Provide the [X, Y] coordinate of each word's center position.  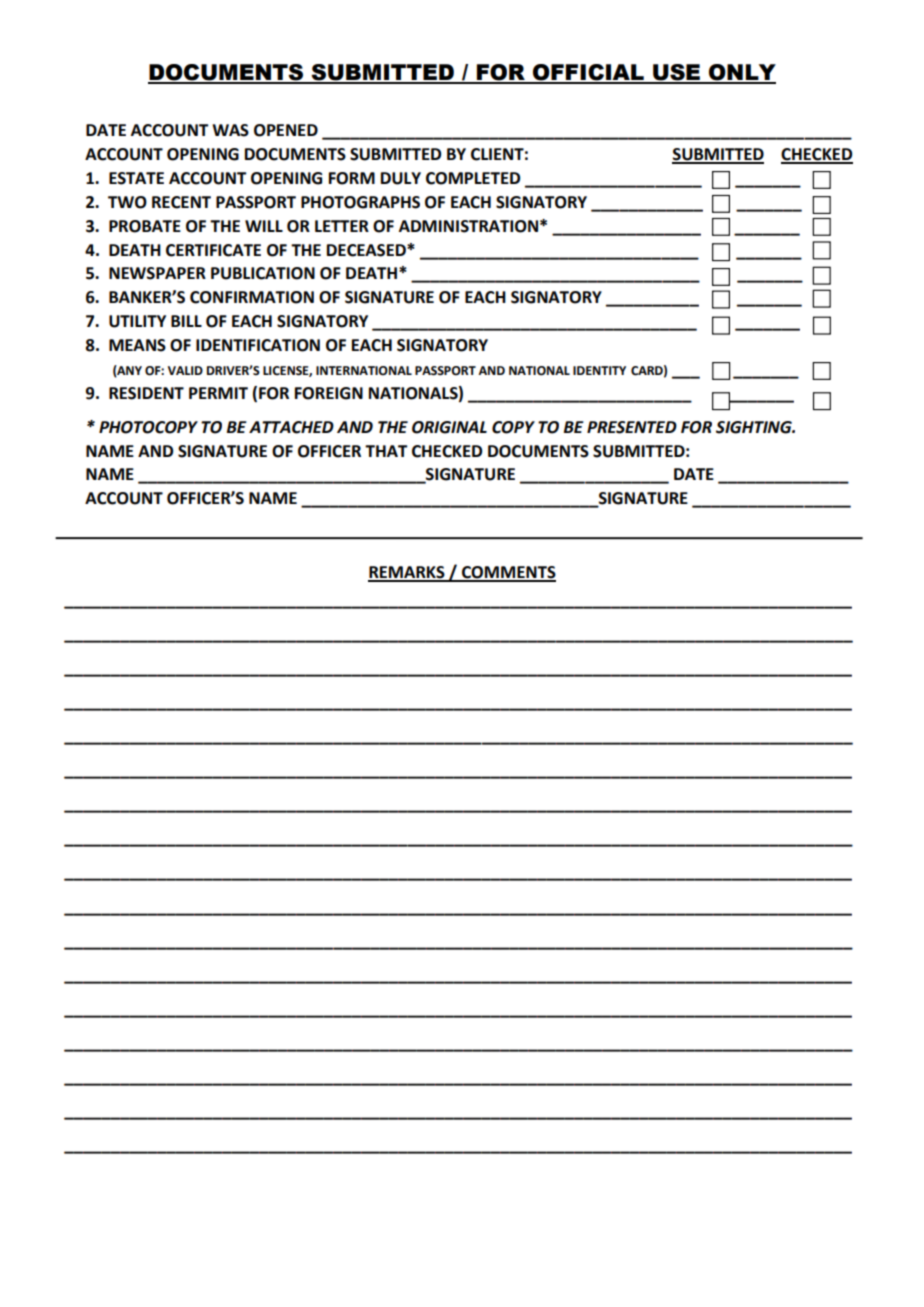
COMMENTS [508, 573]
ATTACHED [291, 427]
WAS [230, 130]
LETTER [342, 226]
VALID [185, 370]
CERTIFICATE [213, 250]
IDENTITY [599, 370]
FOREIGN [329, 393]
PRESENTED [632, 427]
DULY [401, 178]
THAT [386, 451]
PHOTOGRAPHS [360, 202]
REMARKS [407, 573]
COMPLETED [473, 178]
